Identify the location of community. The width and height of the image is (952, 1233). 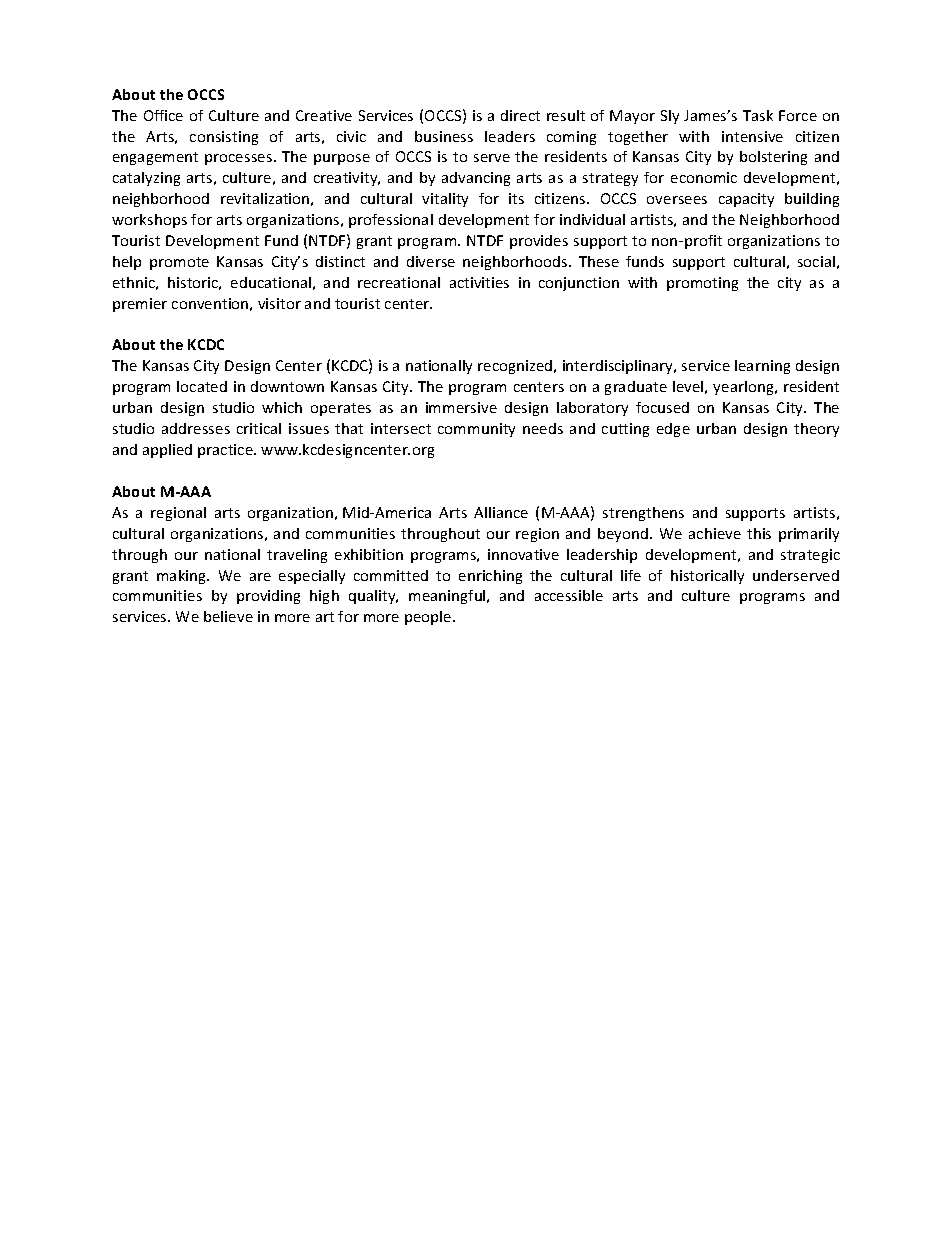
(476, 430).
